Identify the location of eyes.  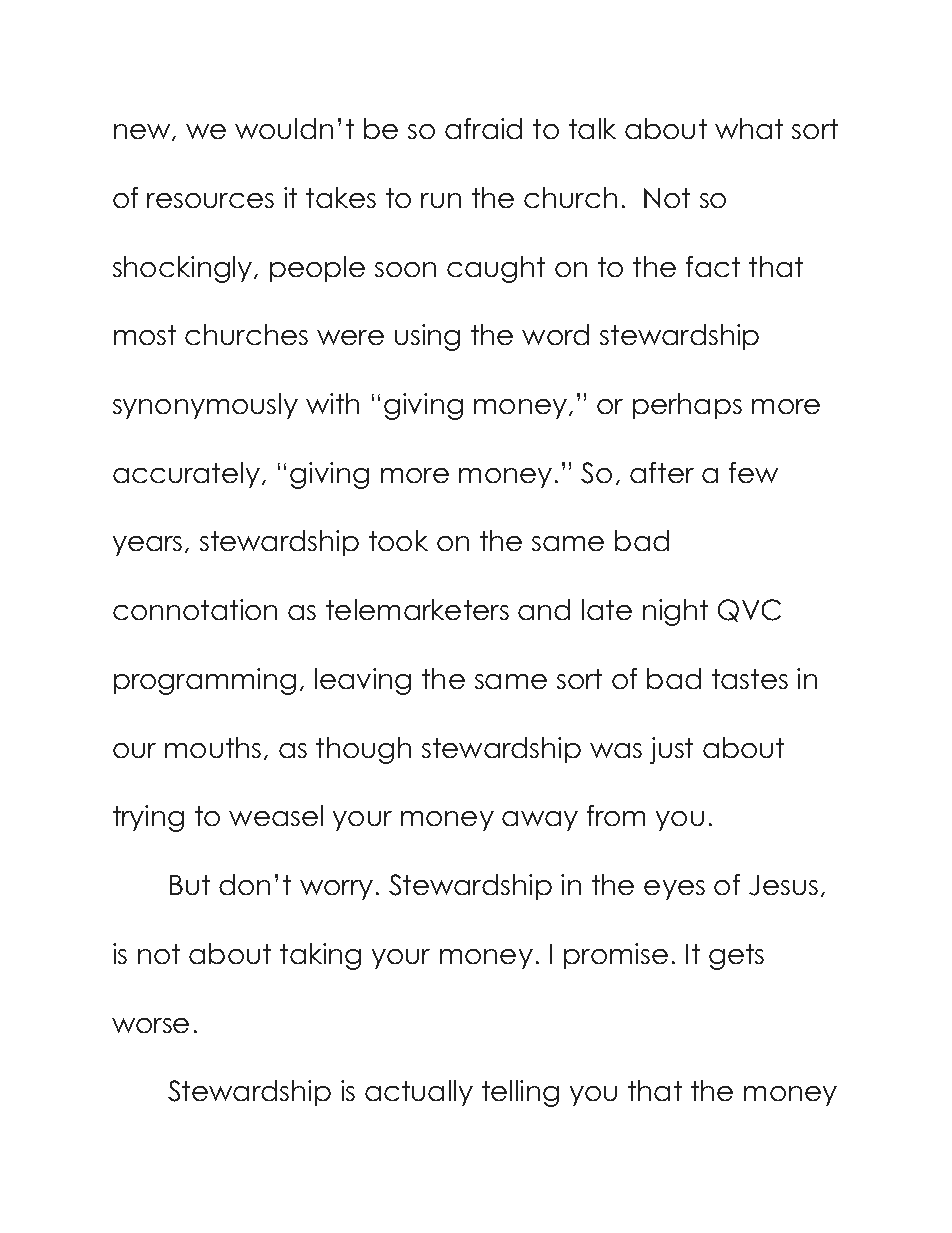
(674, 890).
